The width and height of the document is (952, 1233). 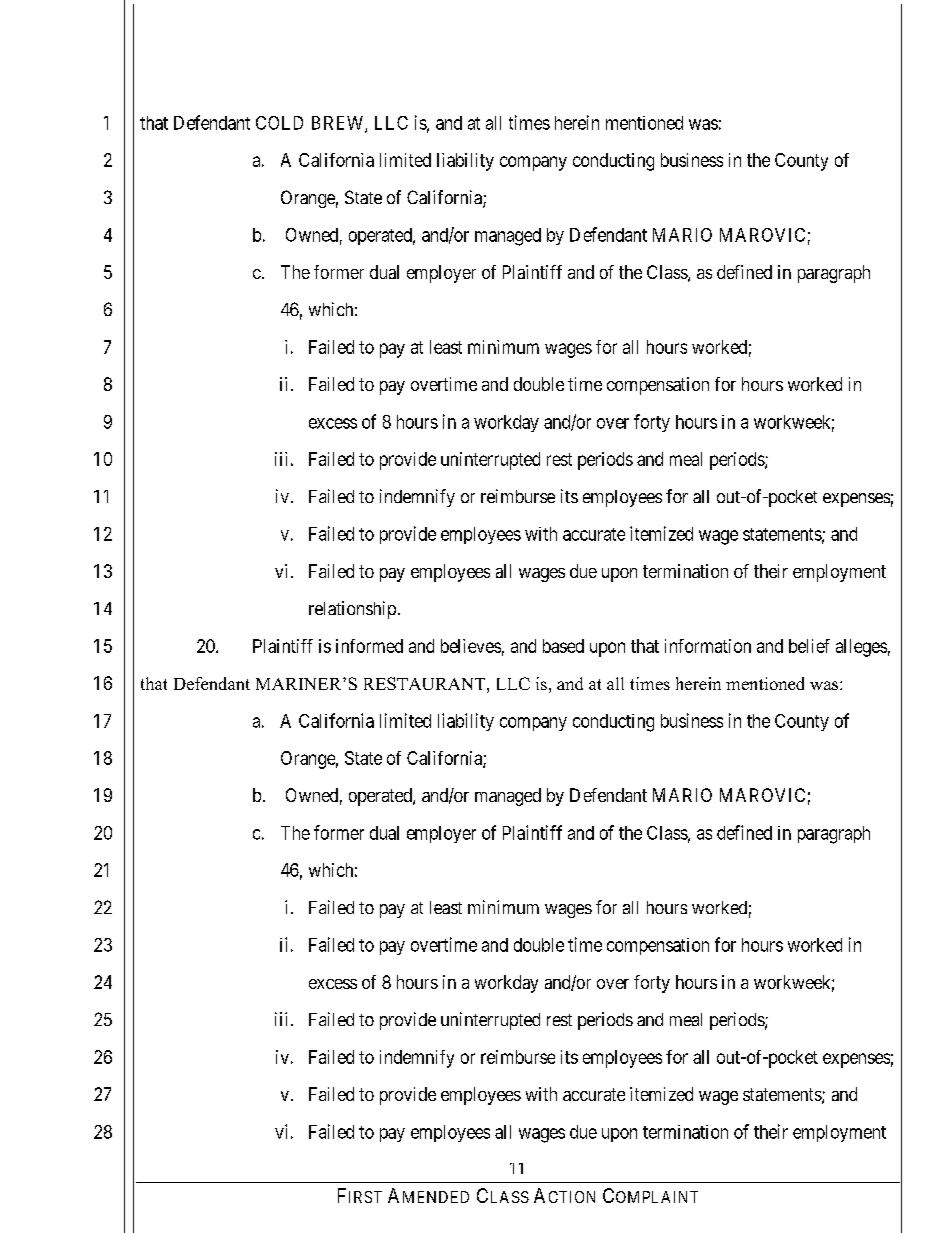 What do you see at coordinates (352, 610) in the document?
I see `relationship` at bounding box center [352, 610].
